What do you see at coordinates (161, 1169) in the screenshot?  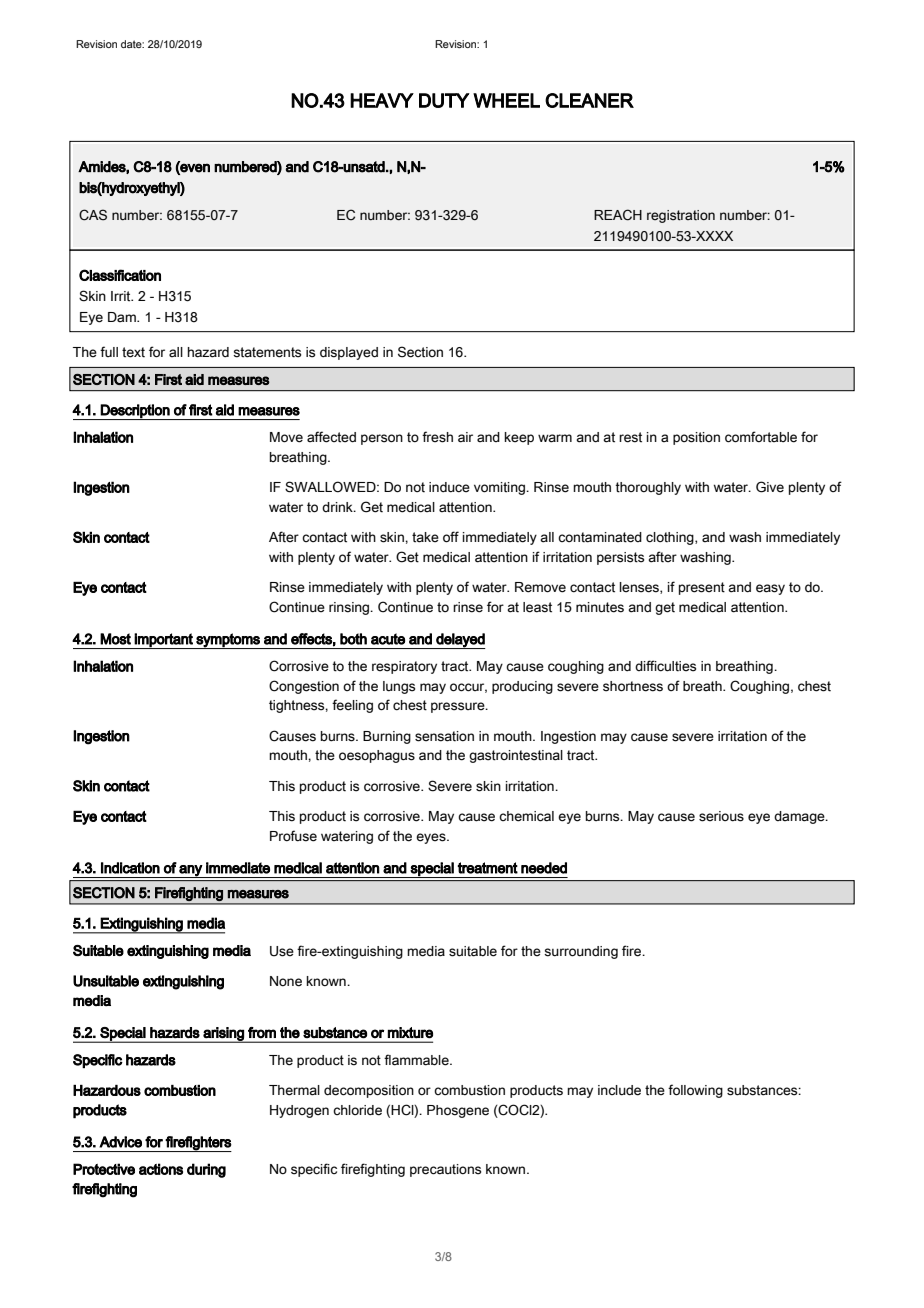 I see `actions` at bounding box center [161, 1169].
